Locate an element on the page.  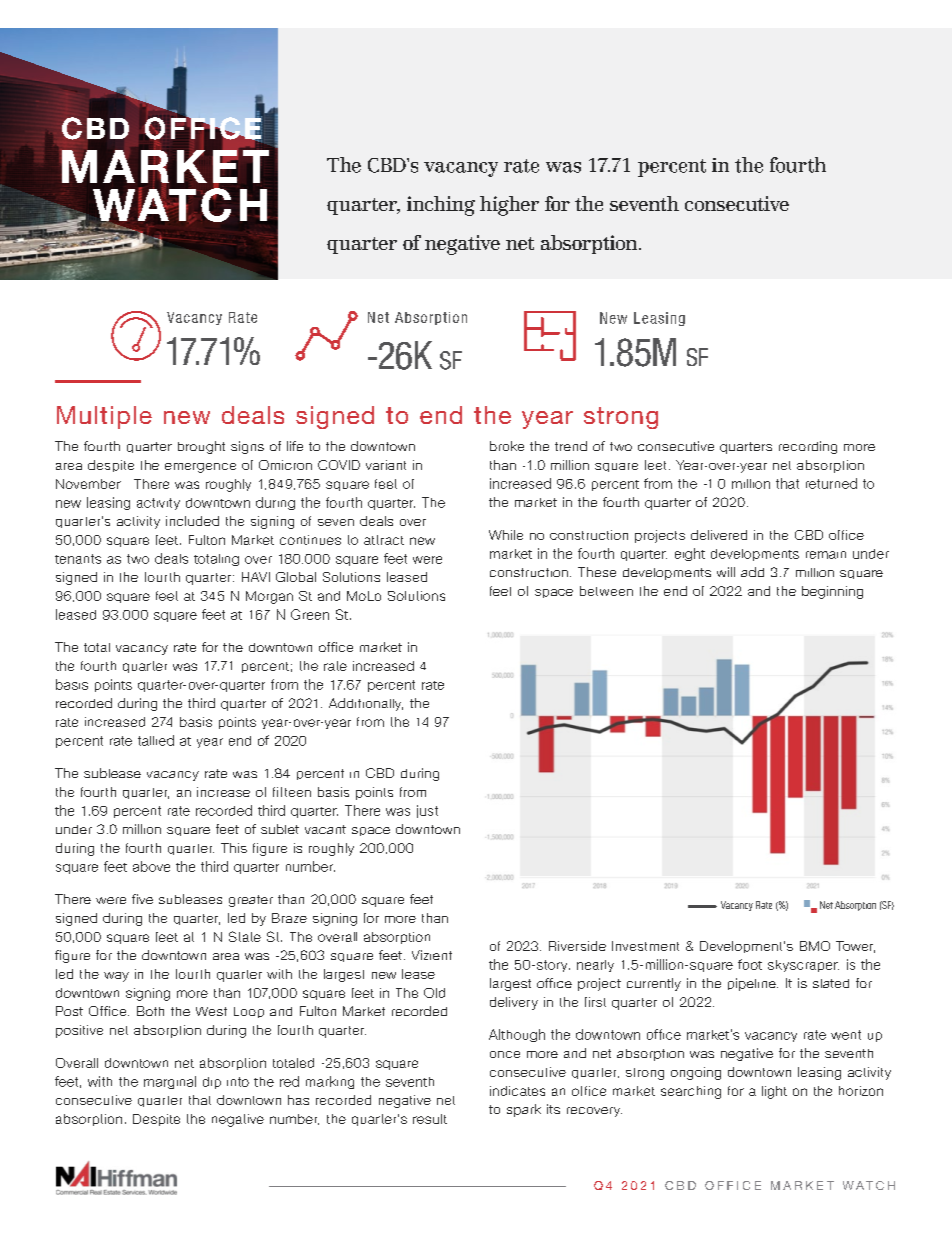
recording is located at coordinates (808, 447).
